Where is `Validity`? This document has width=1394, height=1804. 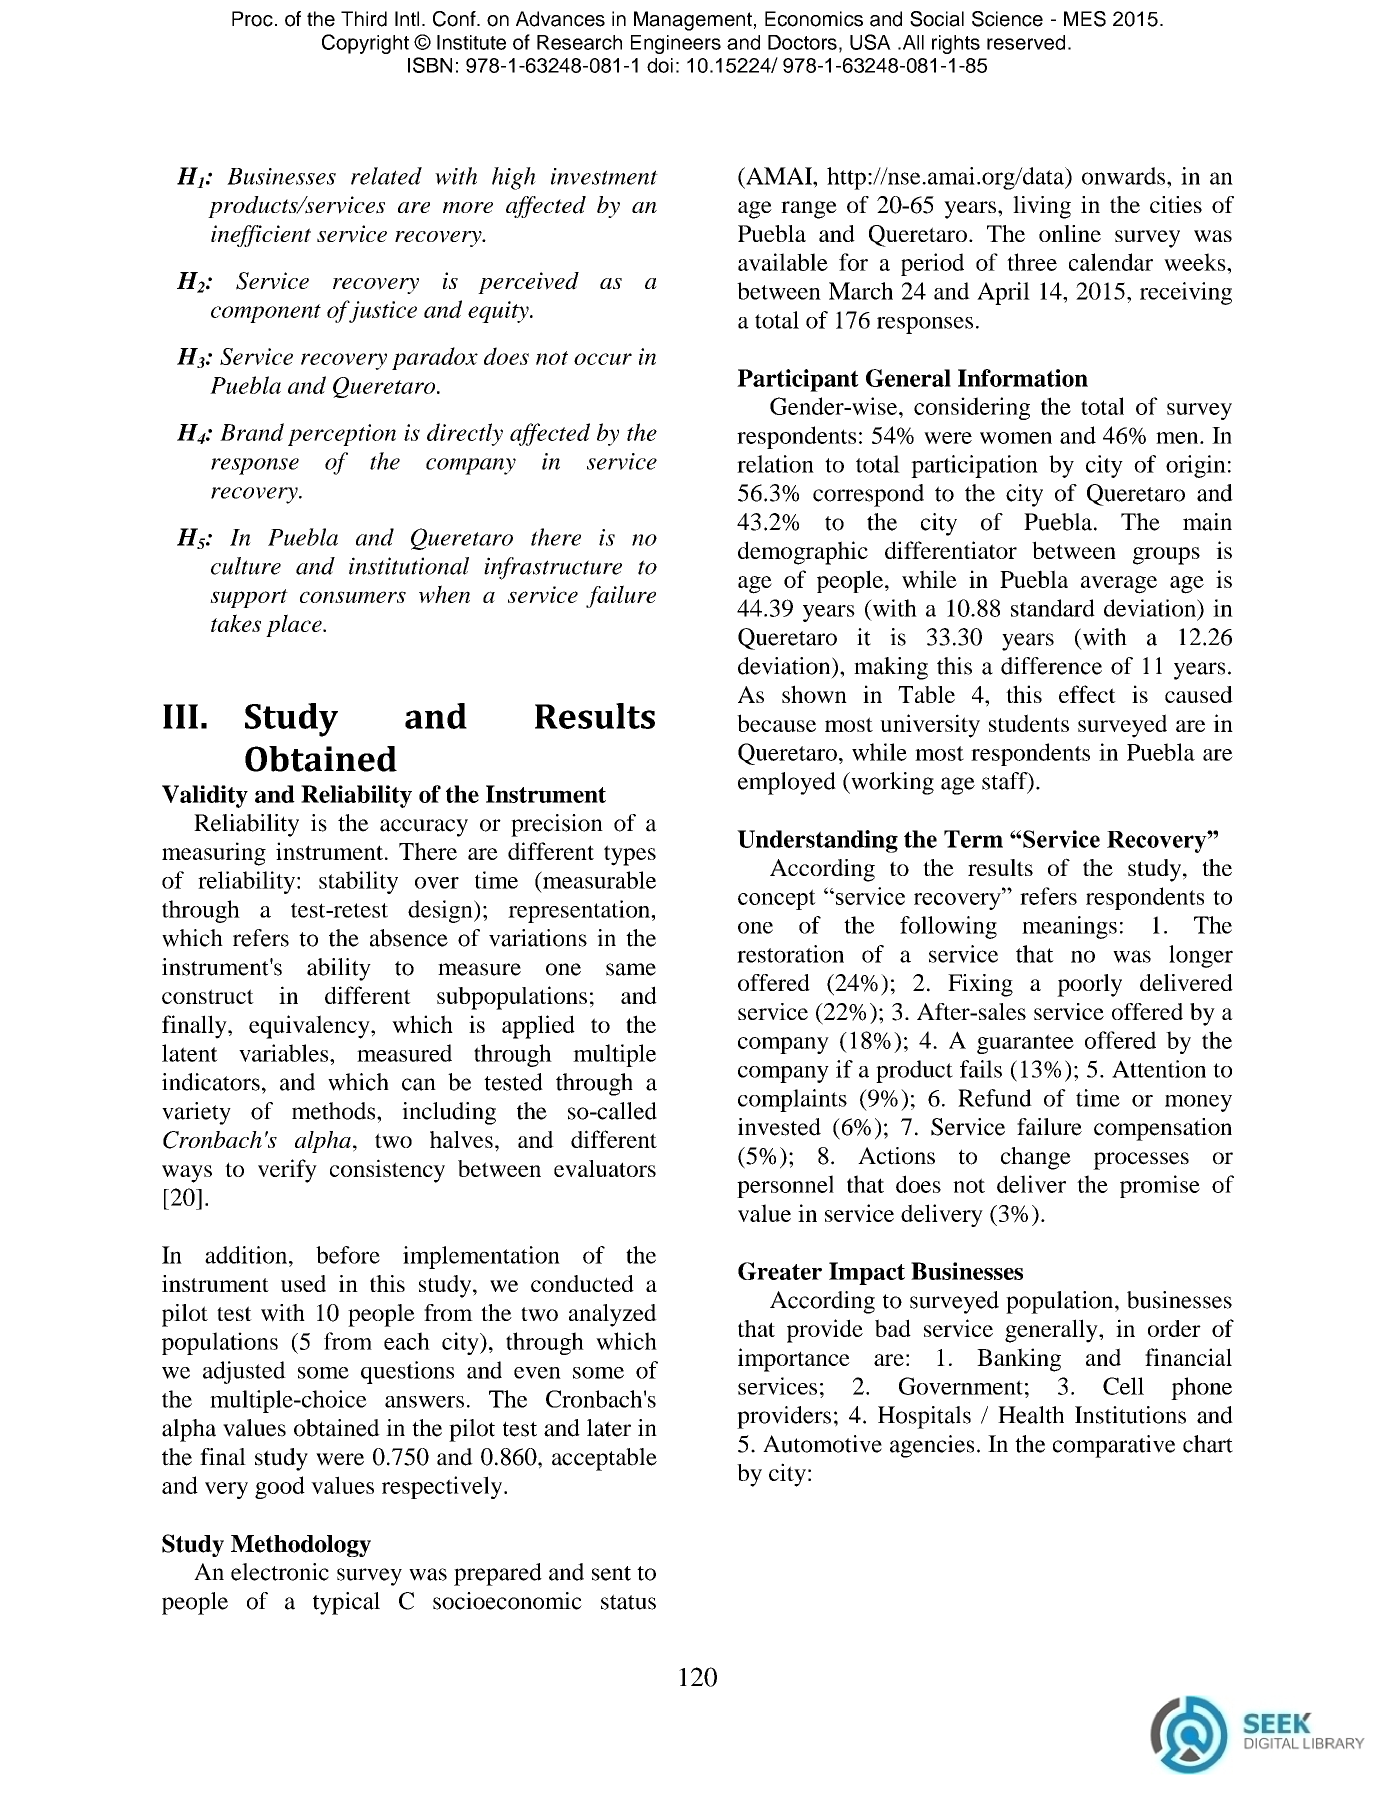 Validity is located at coordinates (205, 796).
